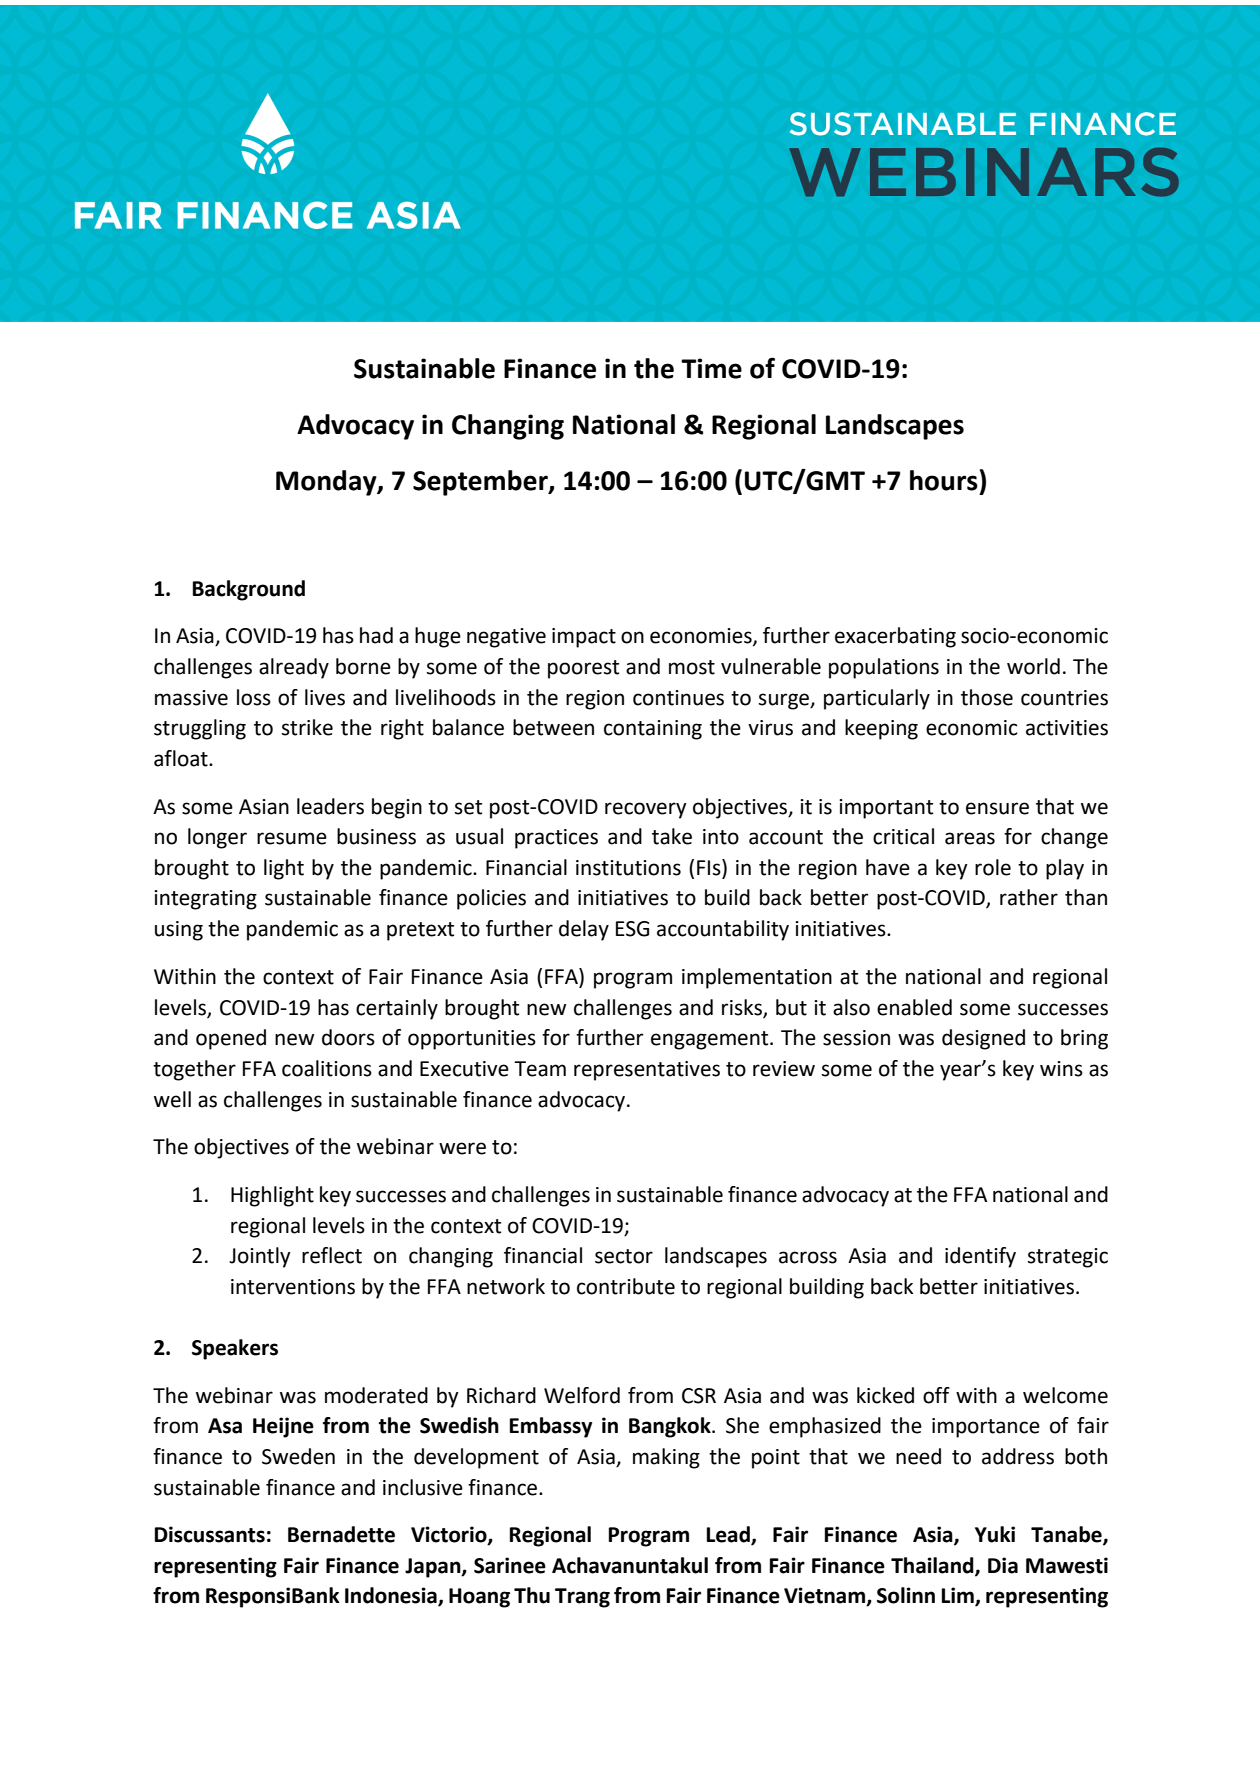 This screenshot has height=1782, width=1260. Describe the element at coordinates (292, 838) in the screenshot. I see `resume` at that location.
